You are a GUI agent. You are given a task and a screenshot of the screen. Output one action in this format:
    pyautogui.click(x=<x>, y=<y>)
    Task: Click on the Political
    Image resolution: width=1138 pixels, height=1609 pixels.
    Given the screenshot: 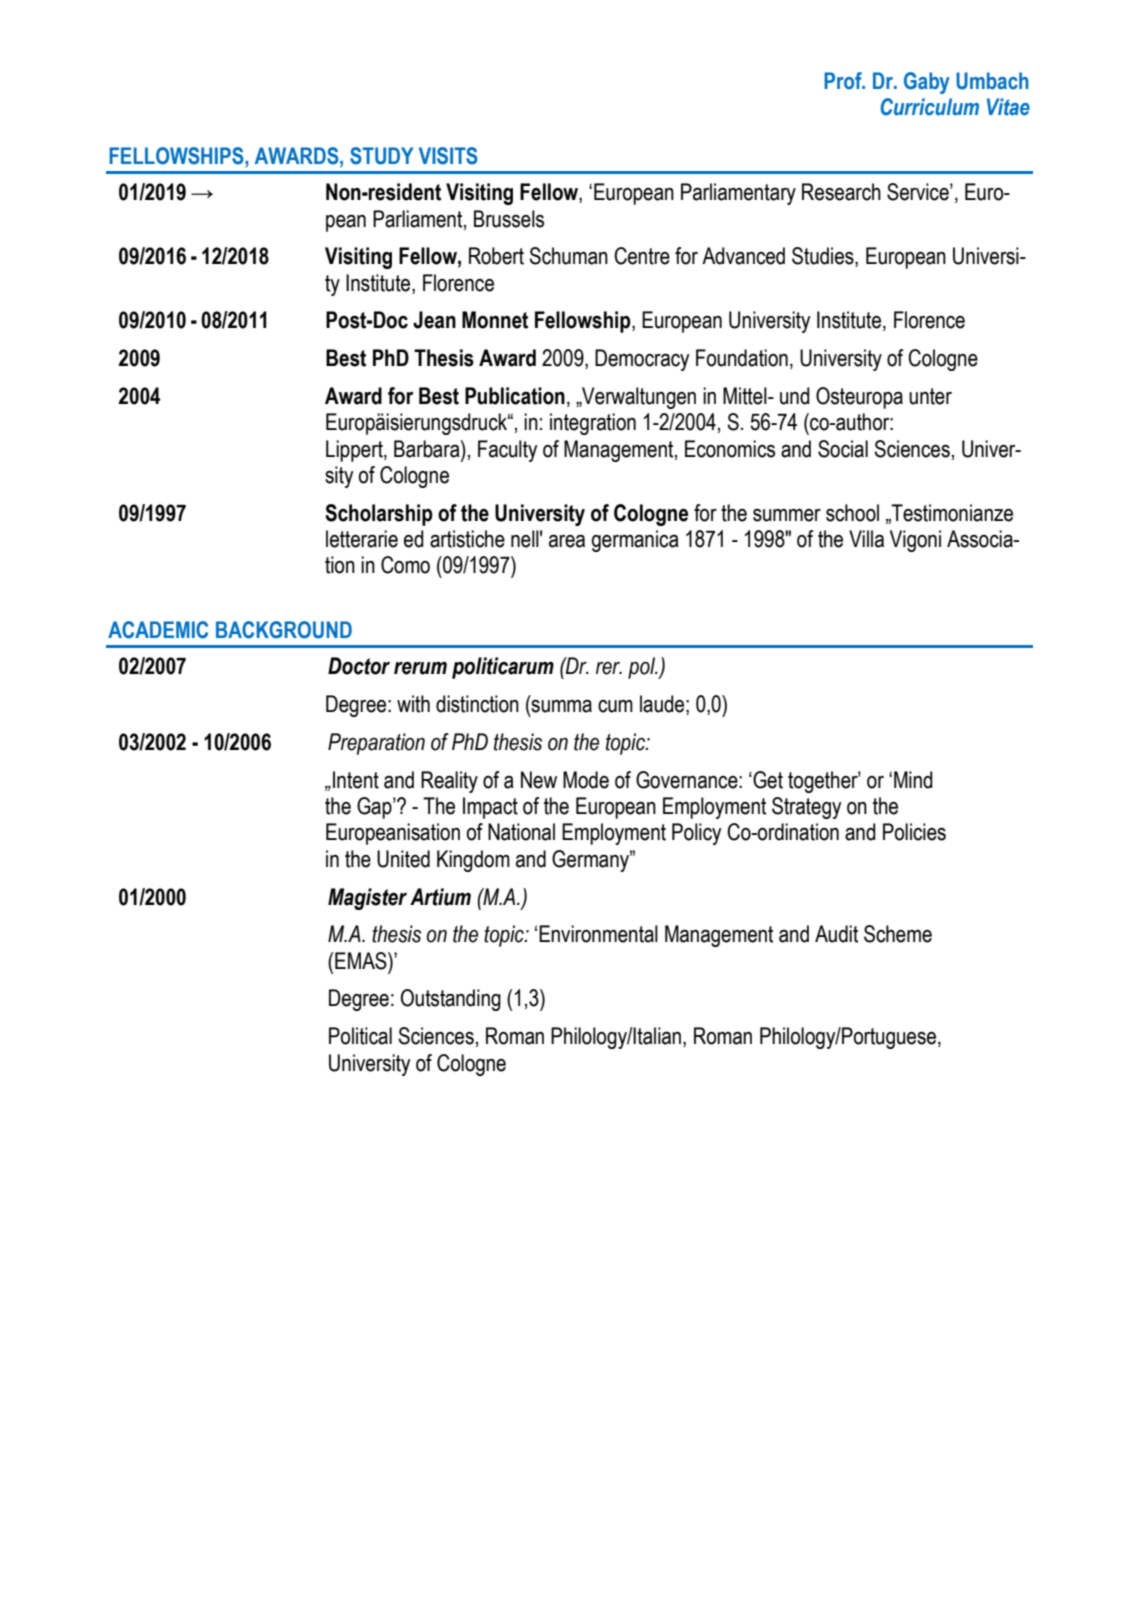 What is the action you would take?
    pyautogui.click(x=360, y=1036)
